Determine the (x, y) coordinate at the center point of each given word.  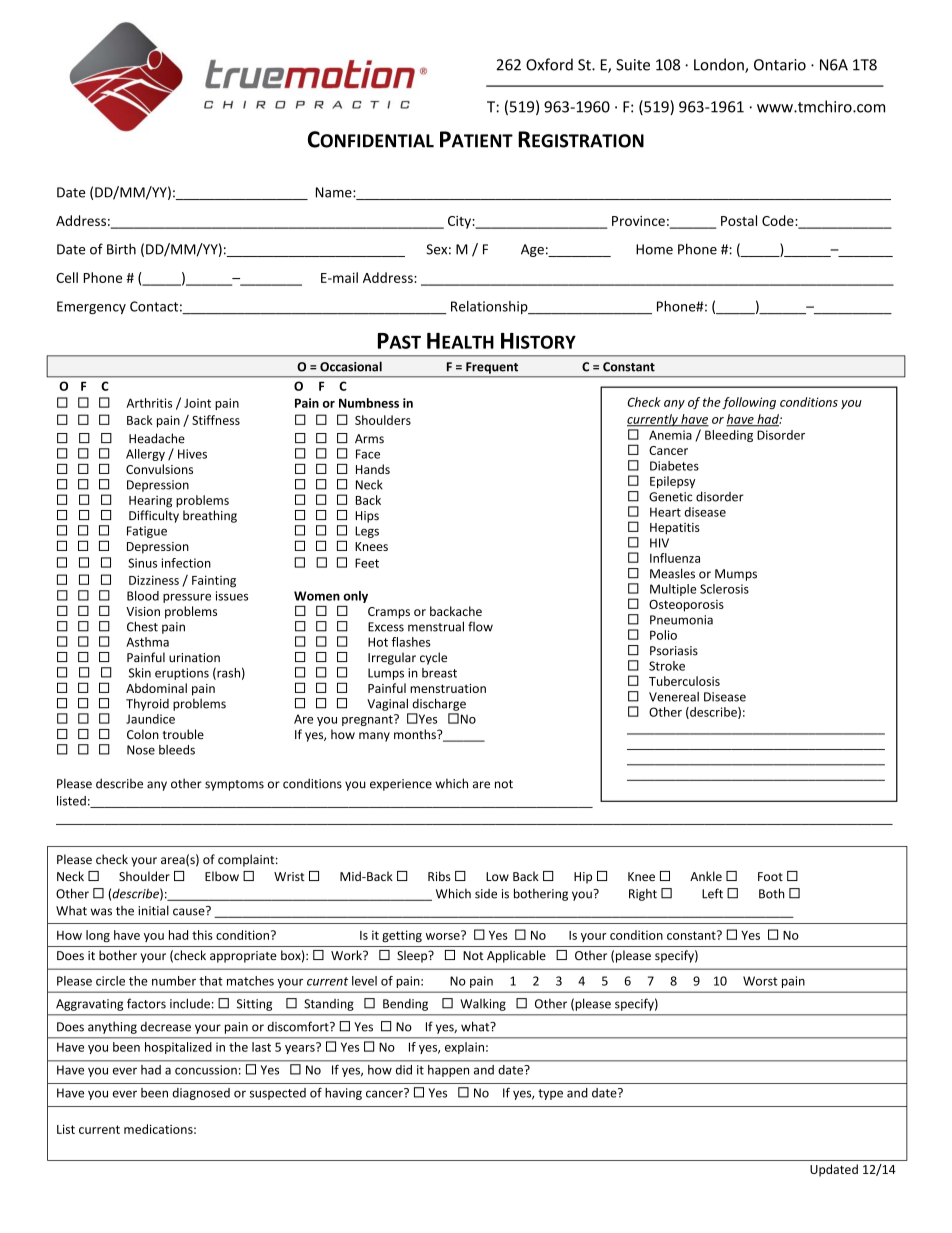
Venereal (674, 697)
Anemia (670, 435)
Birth (121, 249)
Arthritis (149, 403)
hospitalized (178, 1048)
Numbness (369, 403)
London (720, 65)
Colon (143, 734)
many (374, 737)
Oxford (549, 64)
